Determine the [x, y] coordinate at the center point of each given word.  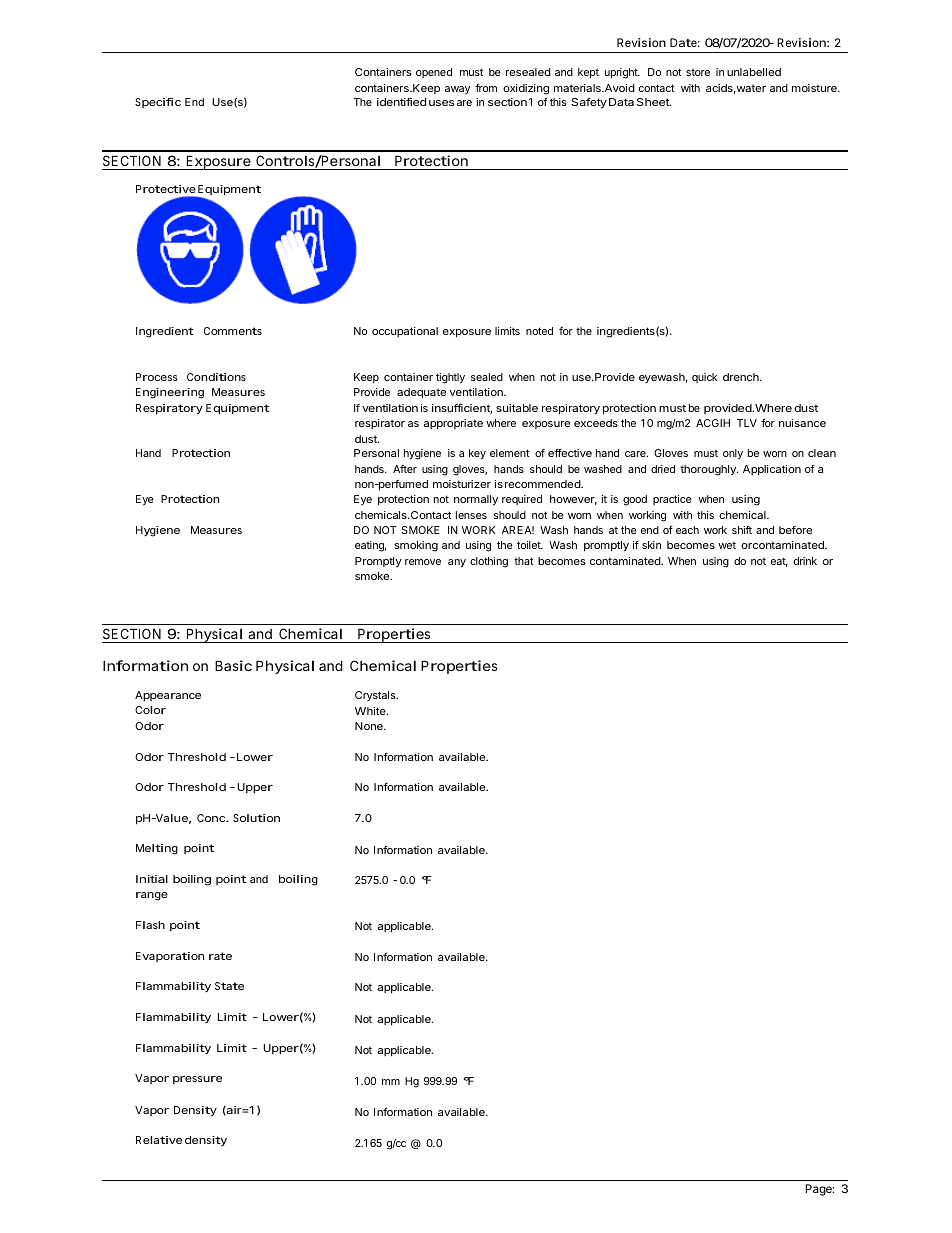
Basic [233, 665]
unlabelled [754, 72]
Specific [158, 102]
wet [727, 545]
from [486, 88]
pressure [197, 1080]
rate [220, 956]
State [229, 986]
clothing [489, 562]
